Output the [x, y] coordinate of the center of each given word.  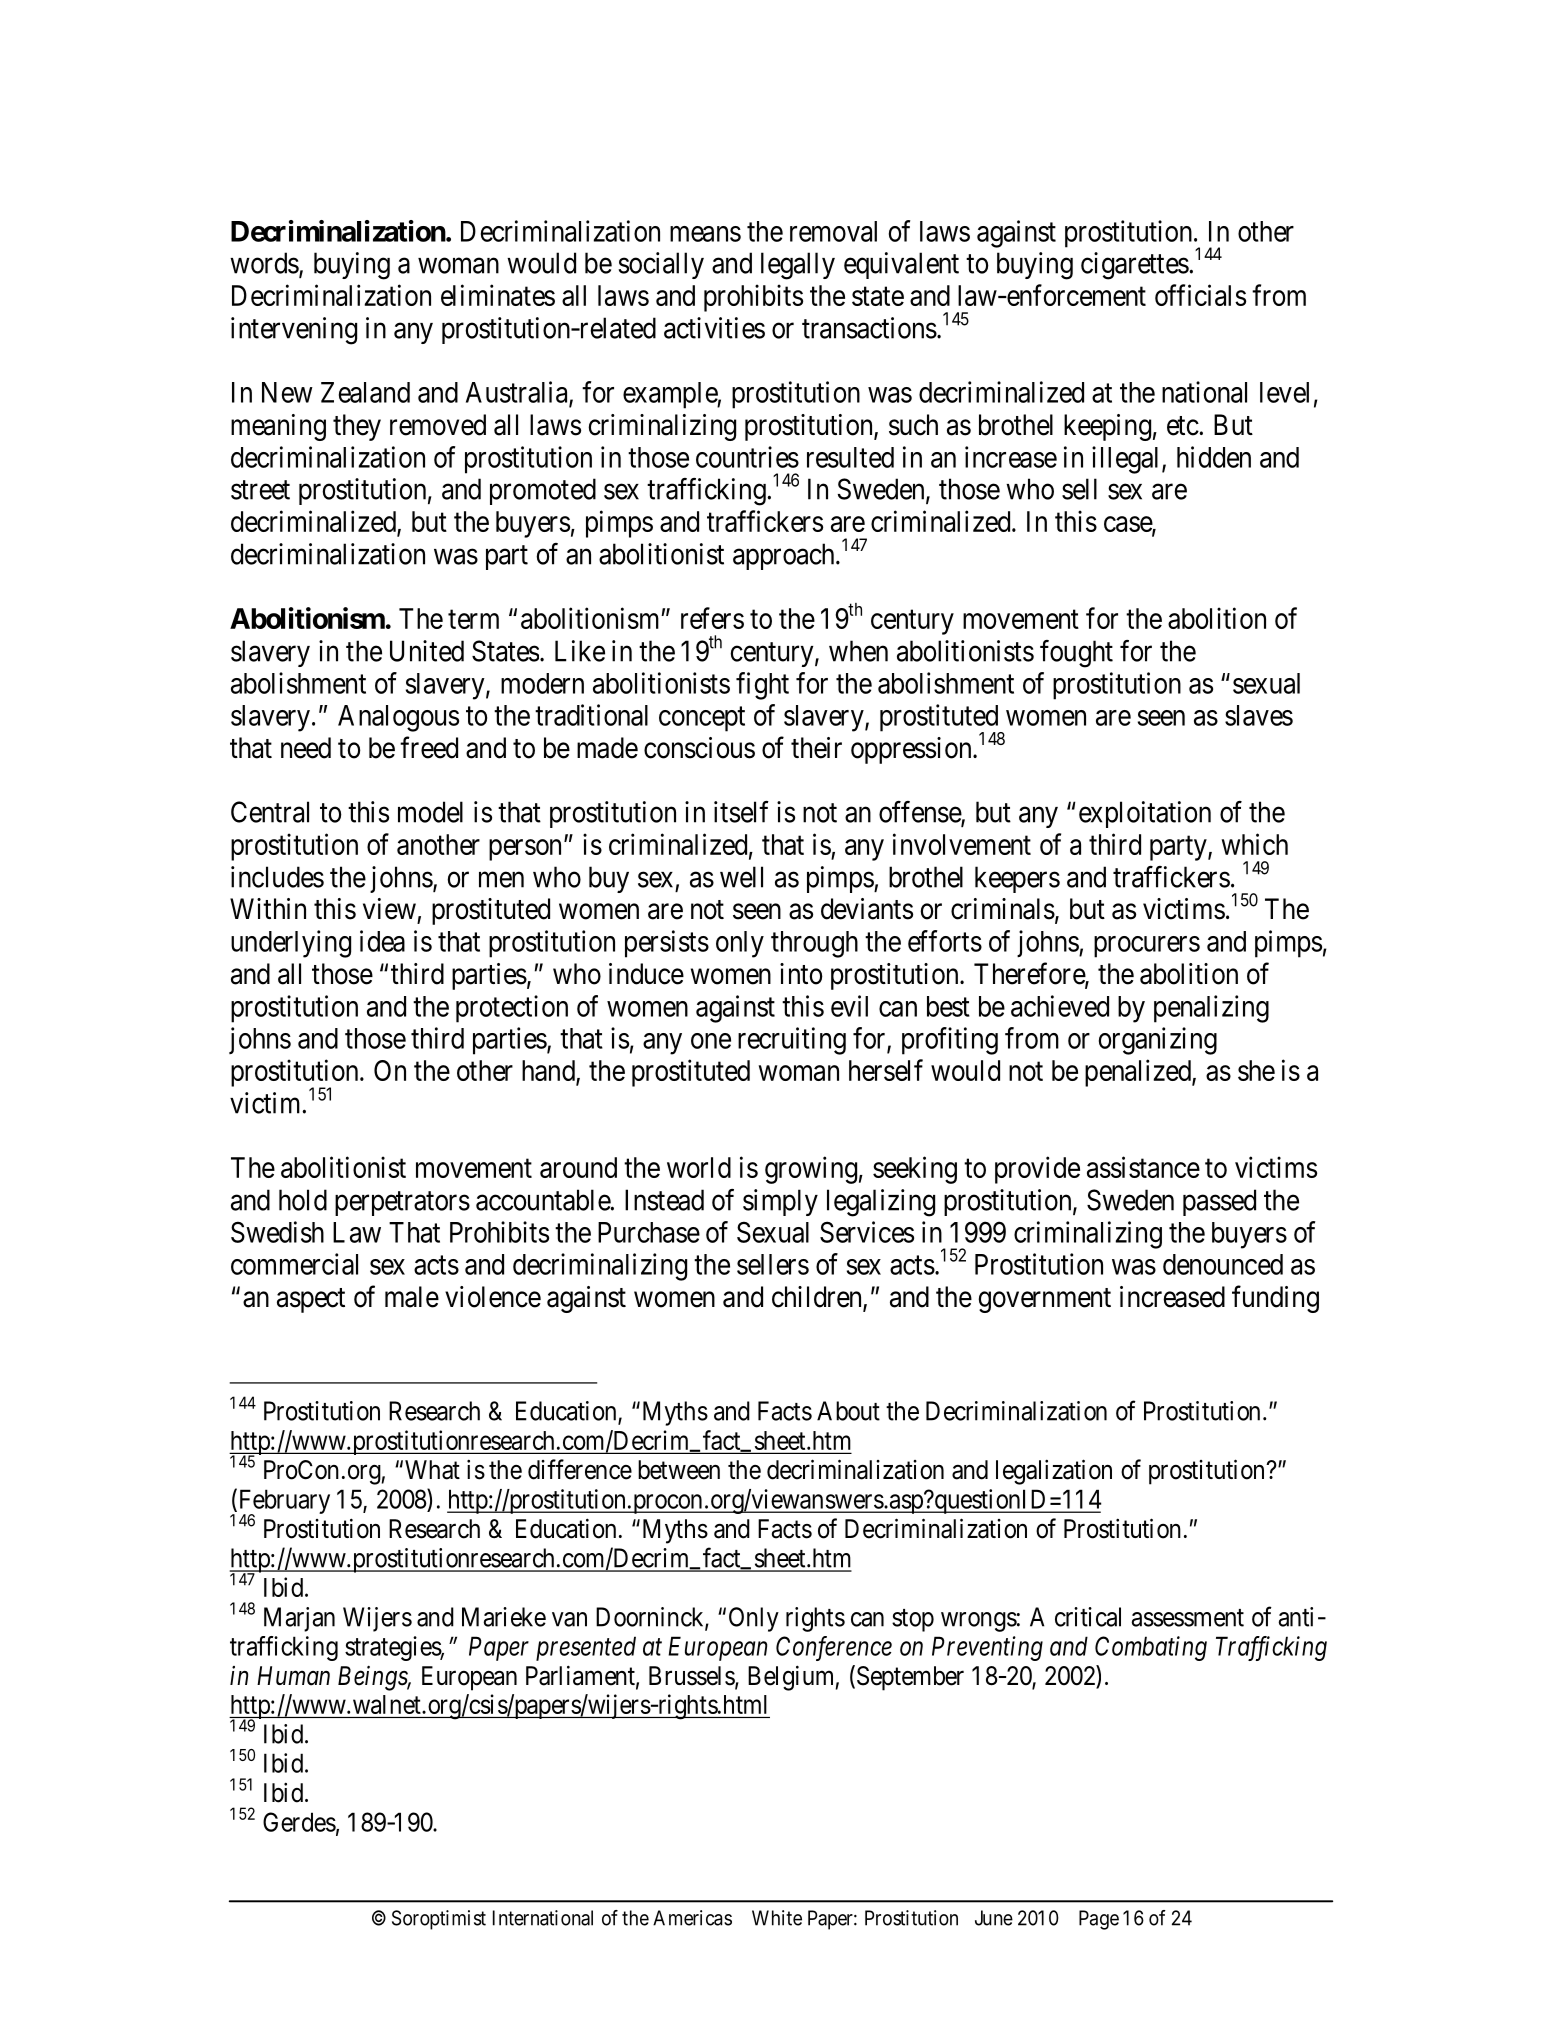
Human [293, 1676]
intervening [294, 331]
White [777, 1918]
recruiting [792, 1041]
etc [1183, 426]
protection [512, 1009]
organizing [1158, 1041]
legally [798, 266]
